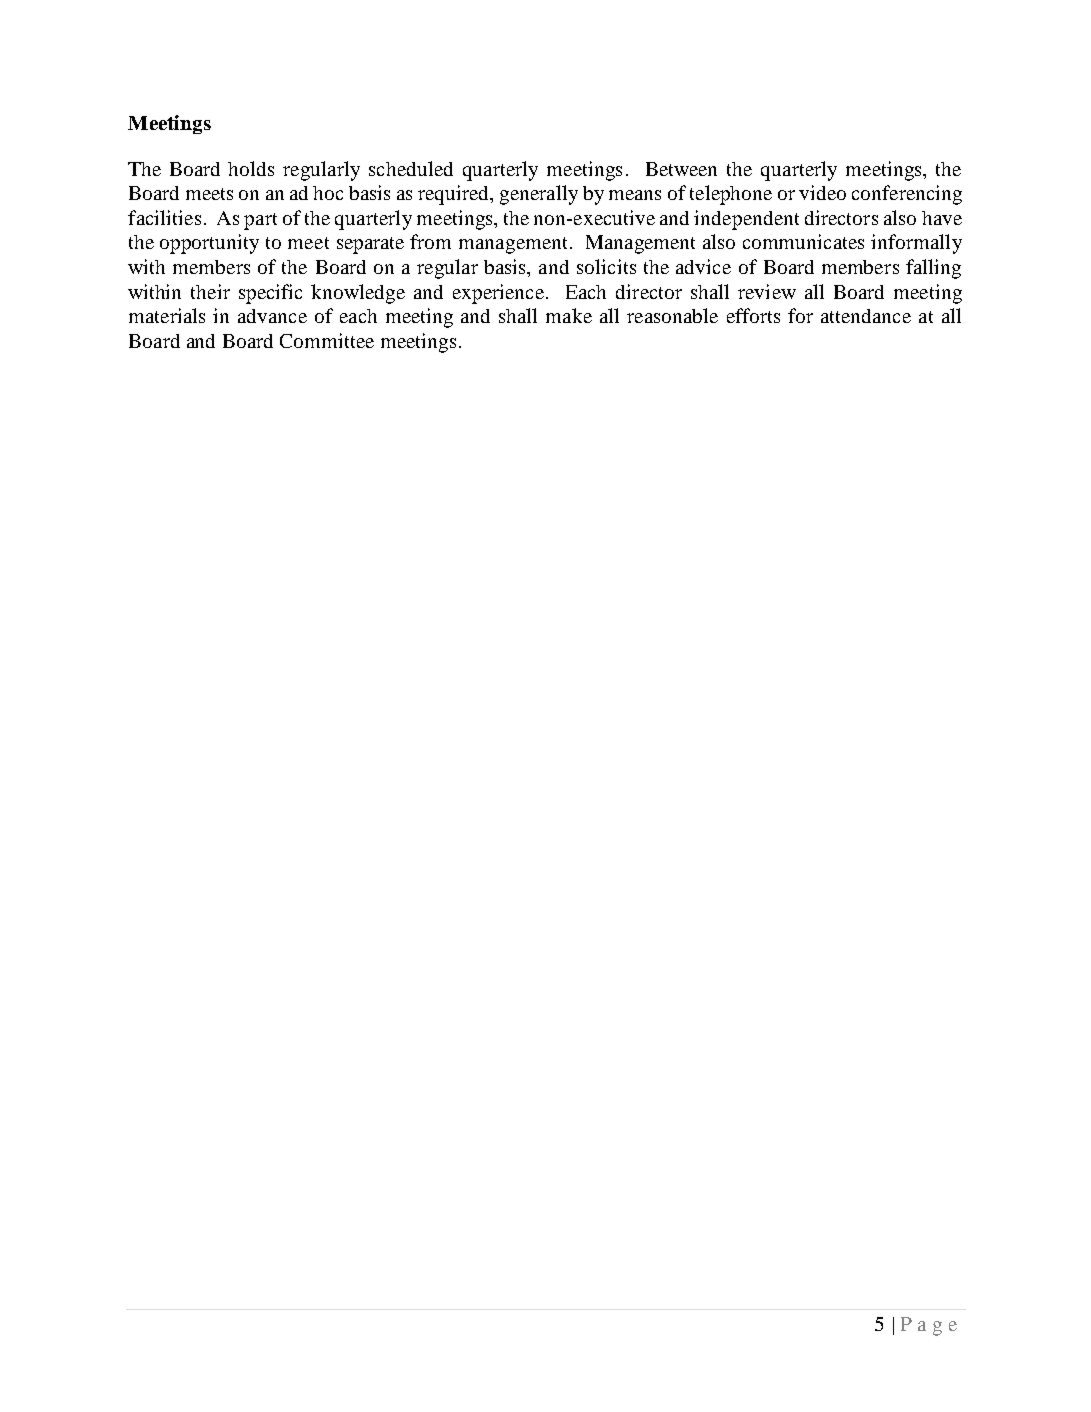 The height and width of the page is (1412, 1091). I want to click on informally, so click(916, 244).
